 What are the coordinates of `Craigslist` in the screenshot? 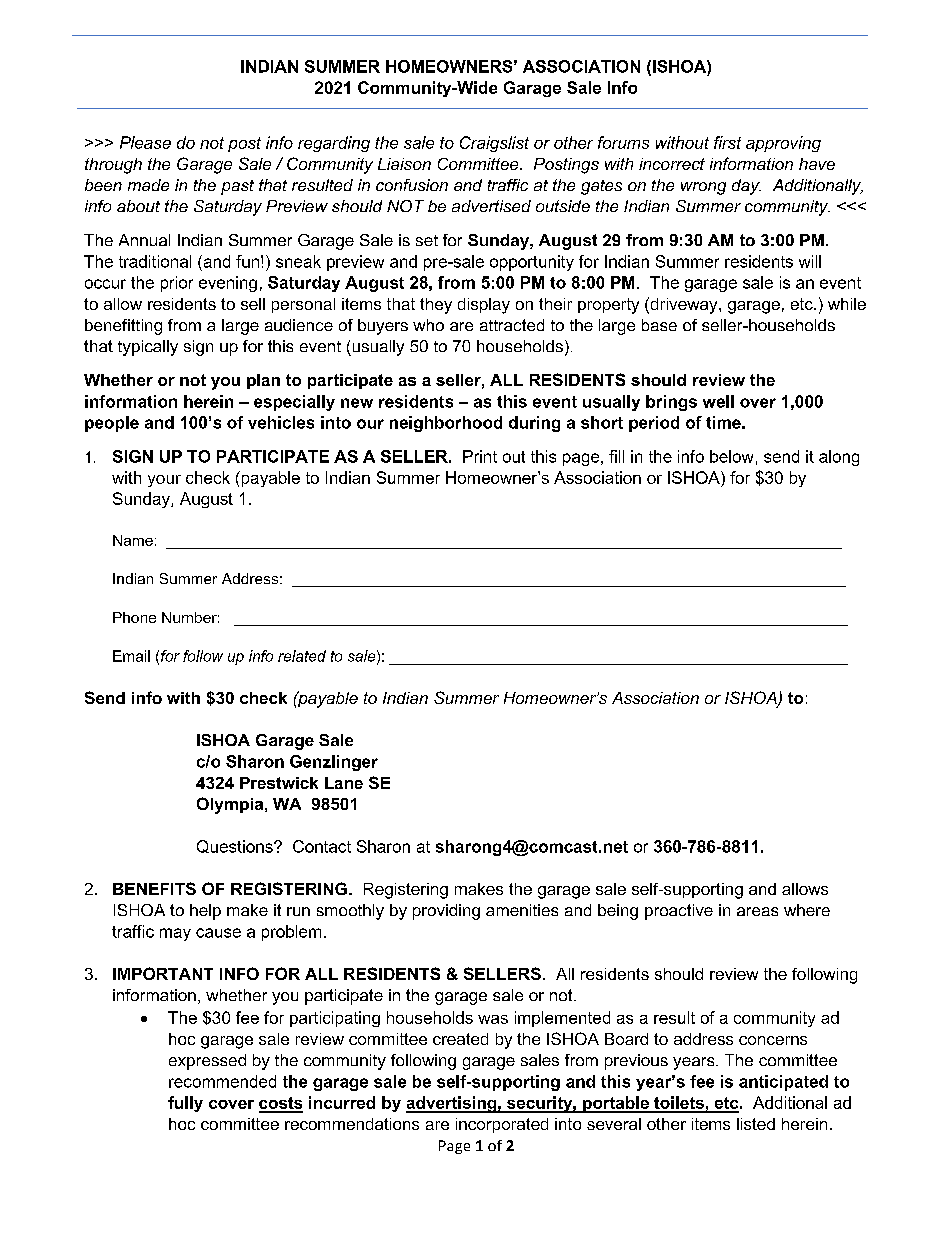 It's located at (494, 144).
